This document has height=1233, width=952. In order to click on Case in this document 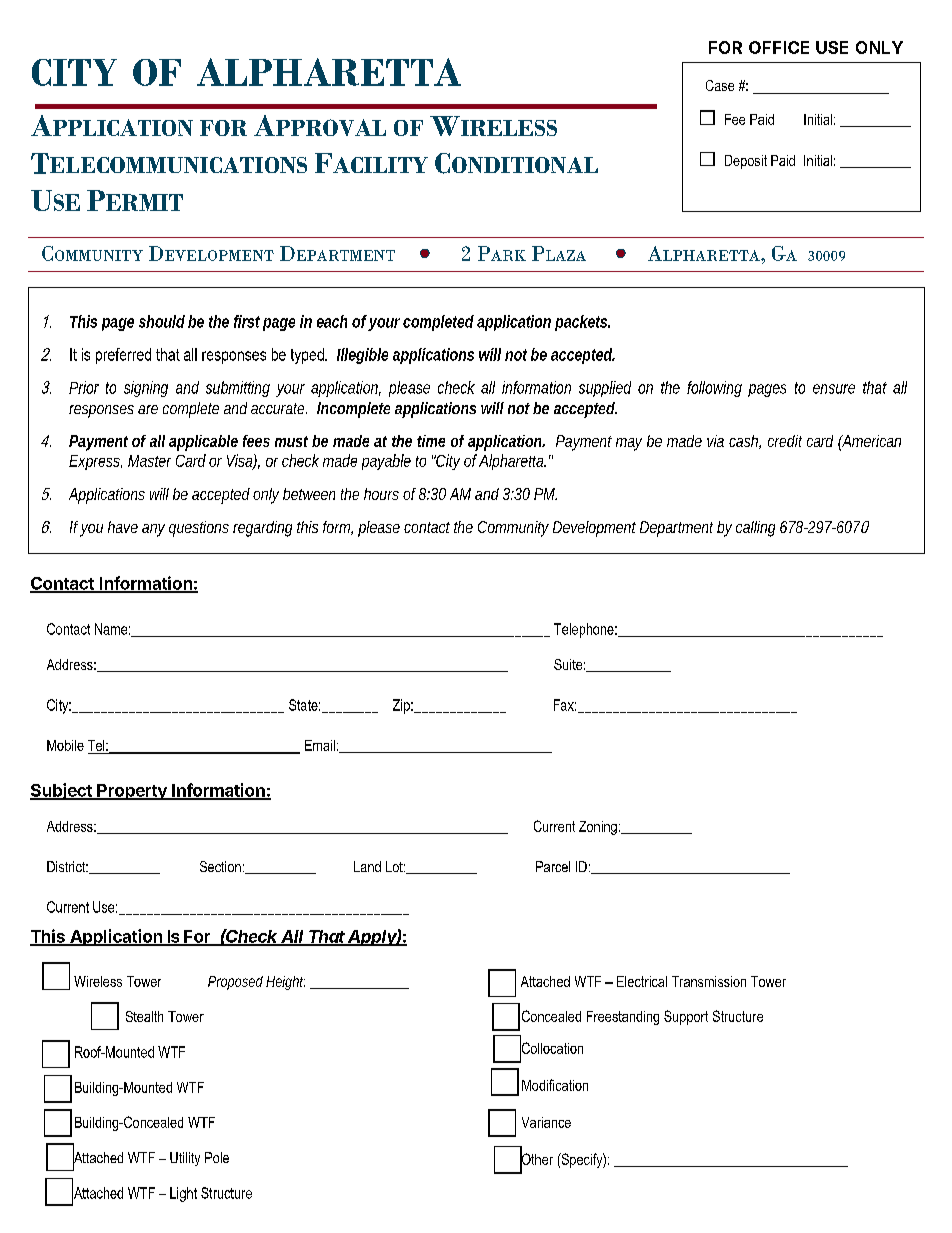, I will do `click(720, 85)`.
